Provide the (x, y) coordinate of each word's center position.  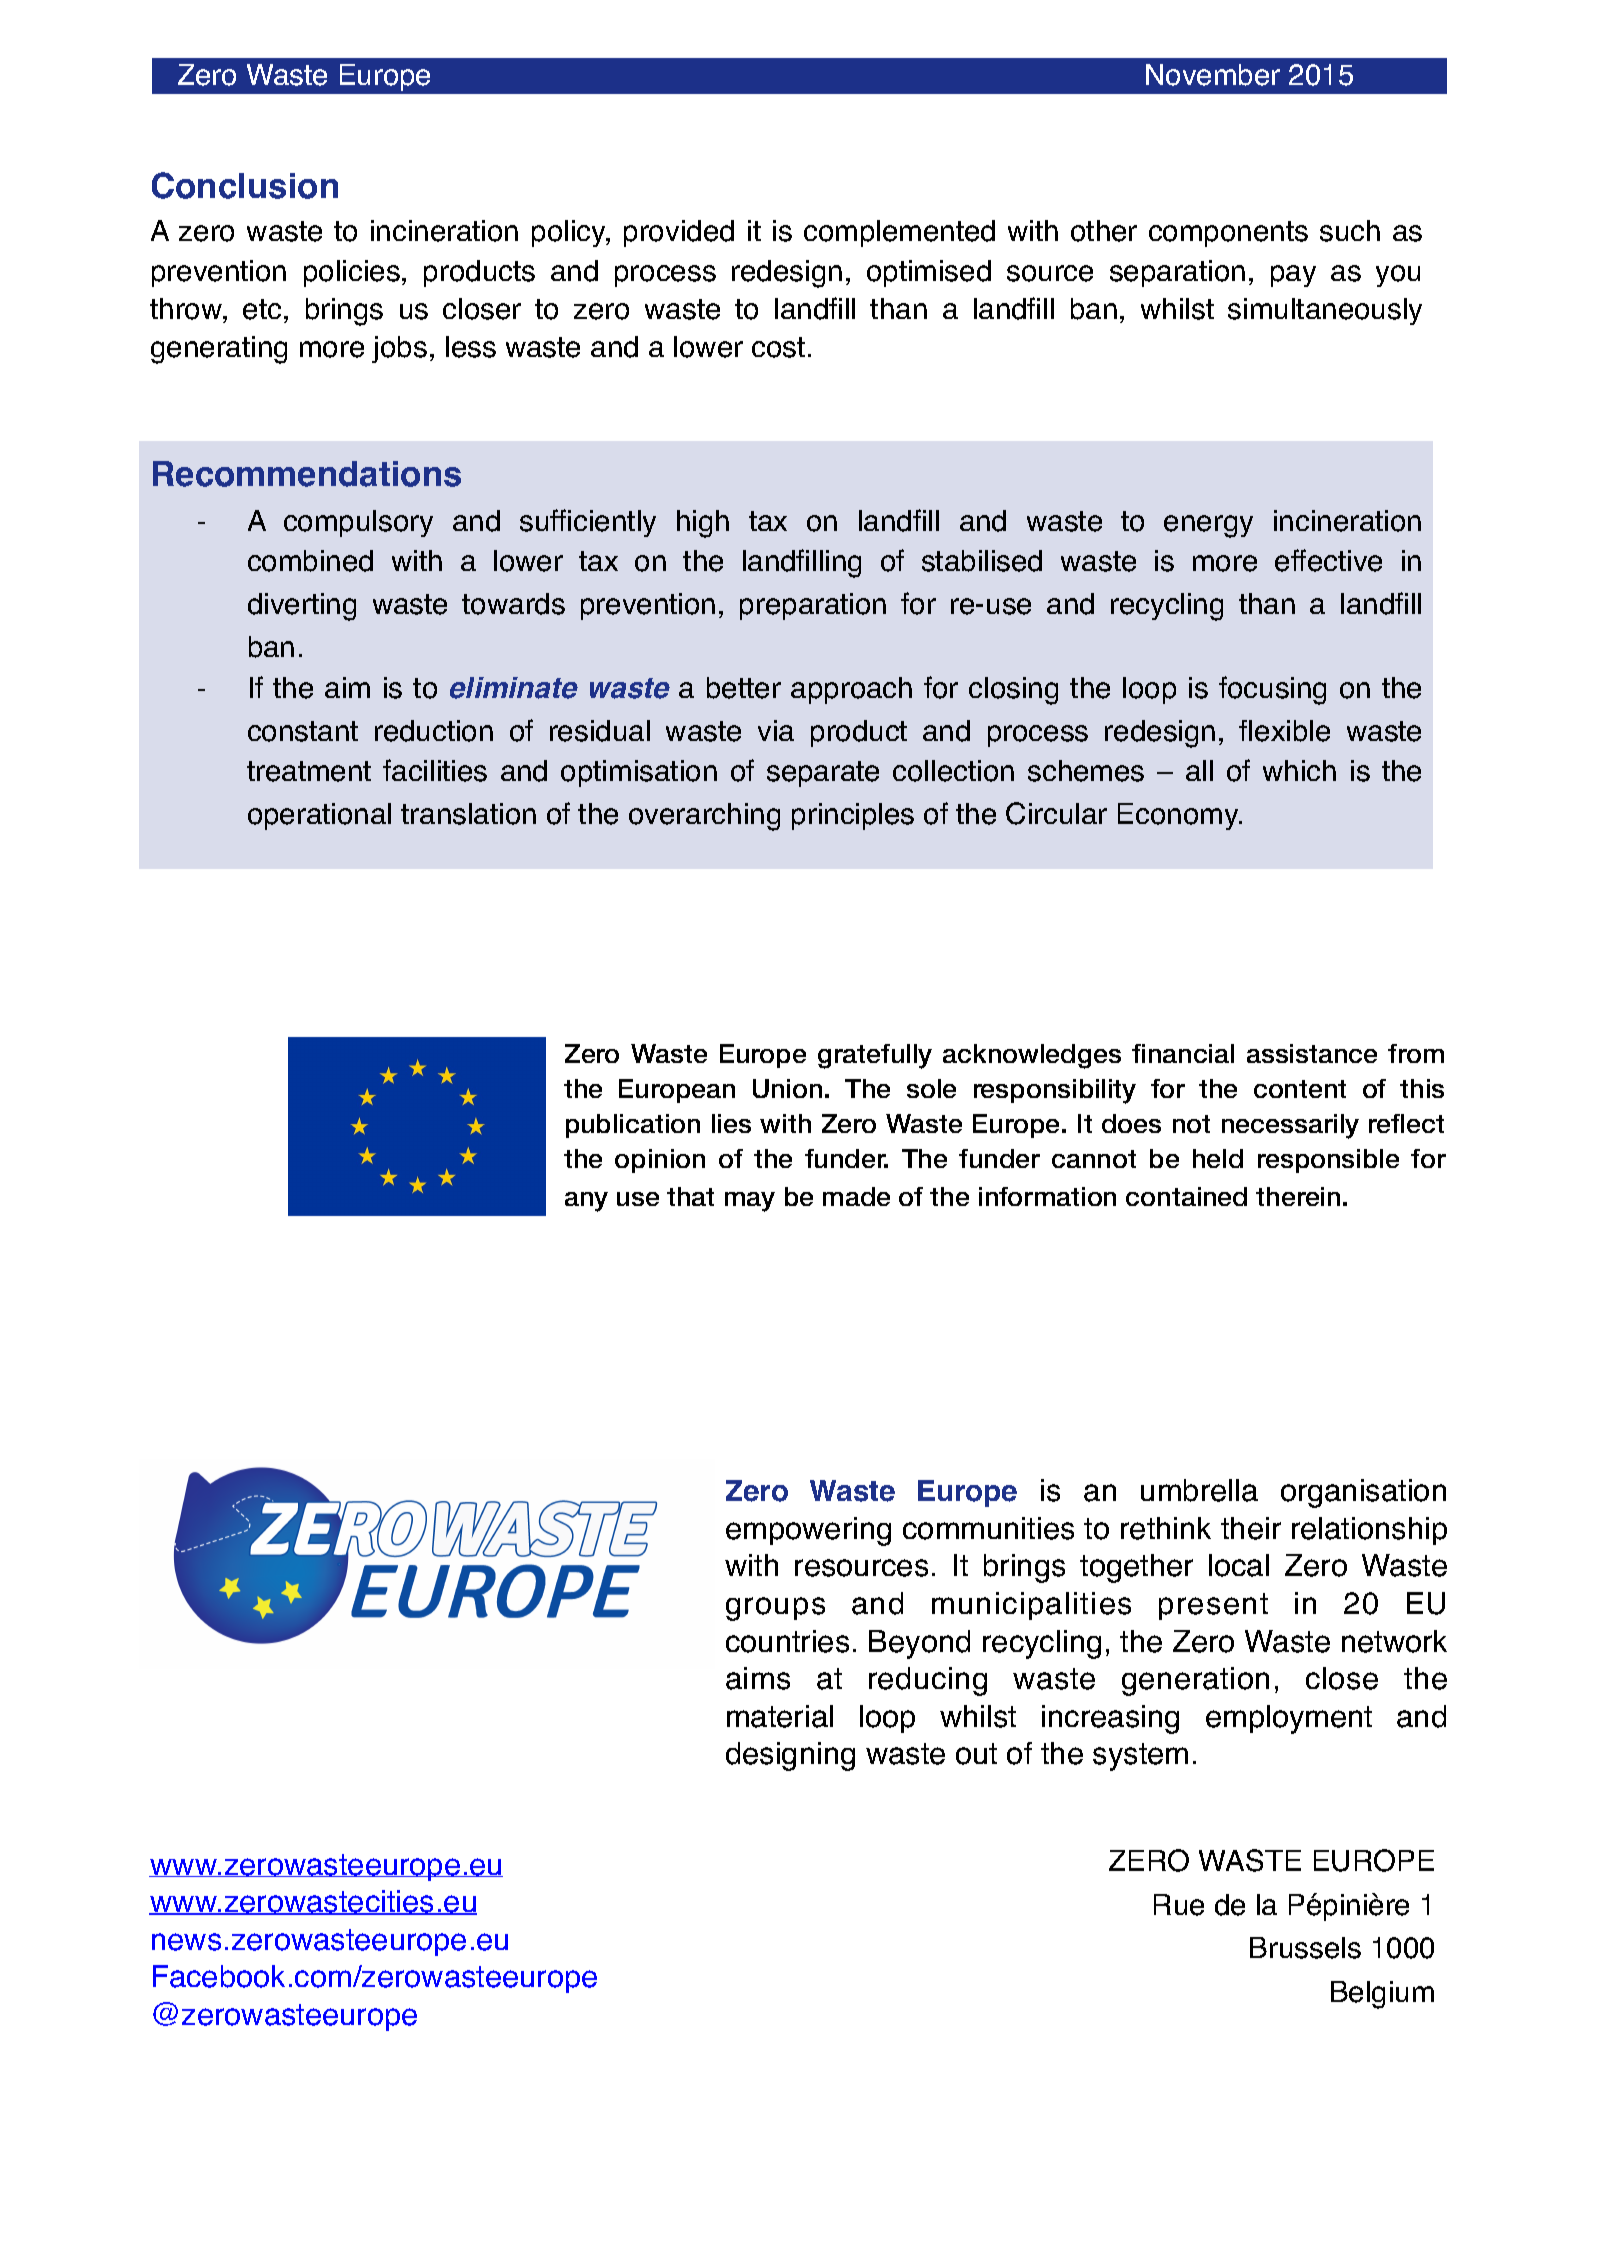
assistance (1312, 1053)
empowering (808, 1531)
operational (319, 816)
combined (310, 561)
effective (1328, 560)
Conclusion (245, 185)
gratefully (875, 1056)
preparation (813, 606)
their (1251, 1528)
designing (790, 1756)
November (1213, 75)
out (976, 1754)
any (586, 1202)
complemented (899, 233)
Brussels (1305, 1948)
